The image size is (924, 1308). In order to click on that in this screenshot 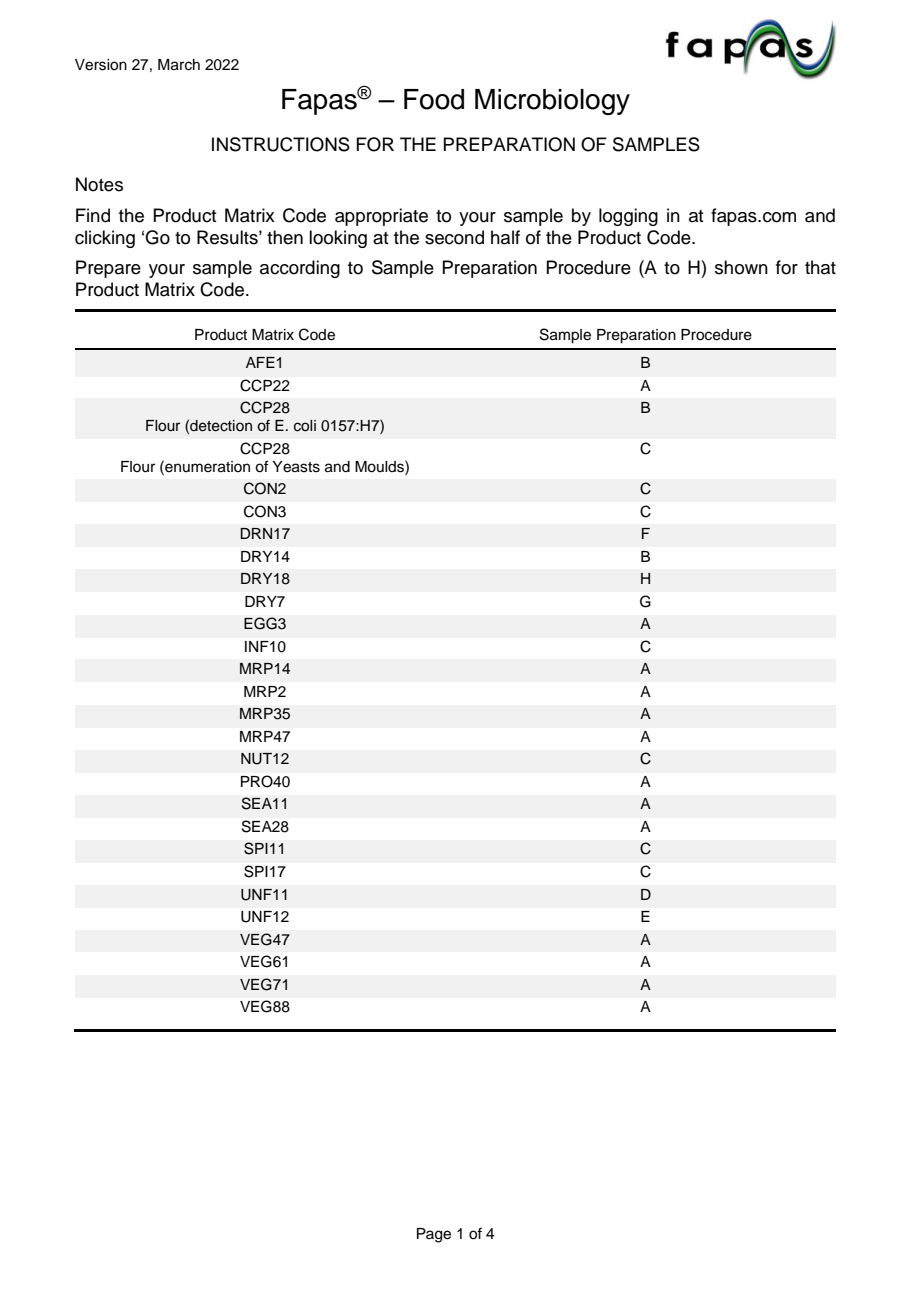, I will do `click(820, 267)`.
